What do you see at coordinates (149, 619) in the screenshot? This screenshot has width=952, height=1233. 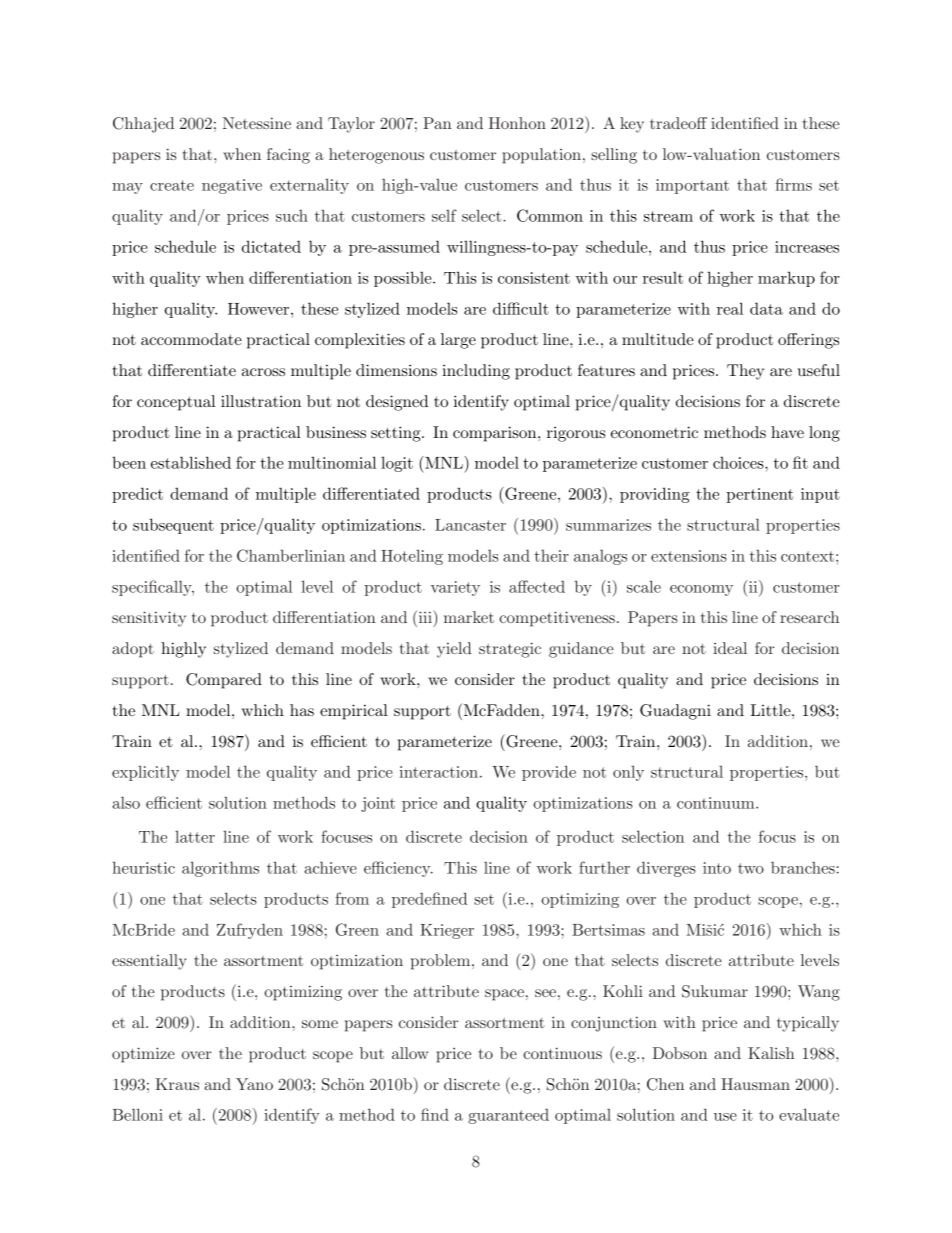 I see `sensitivity` at bounding box center [149, 619].
